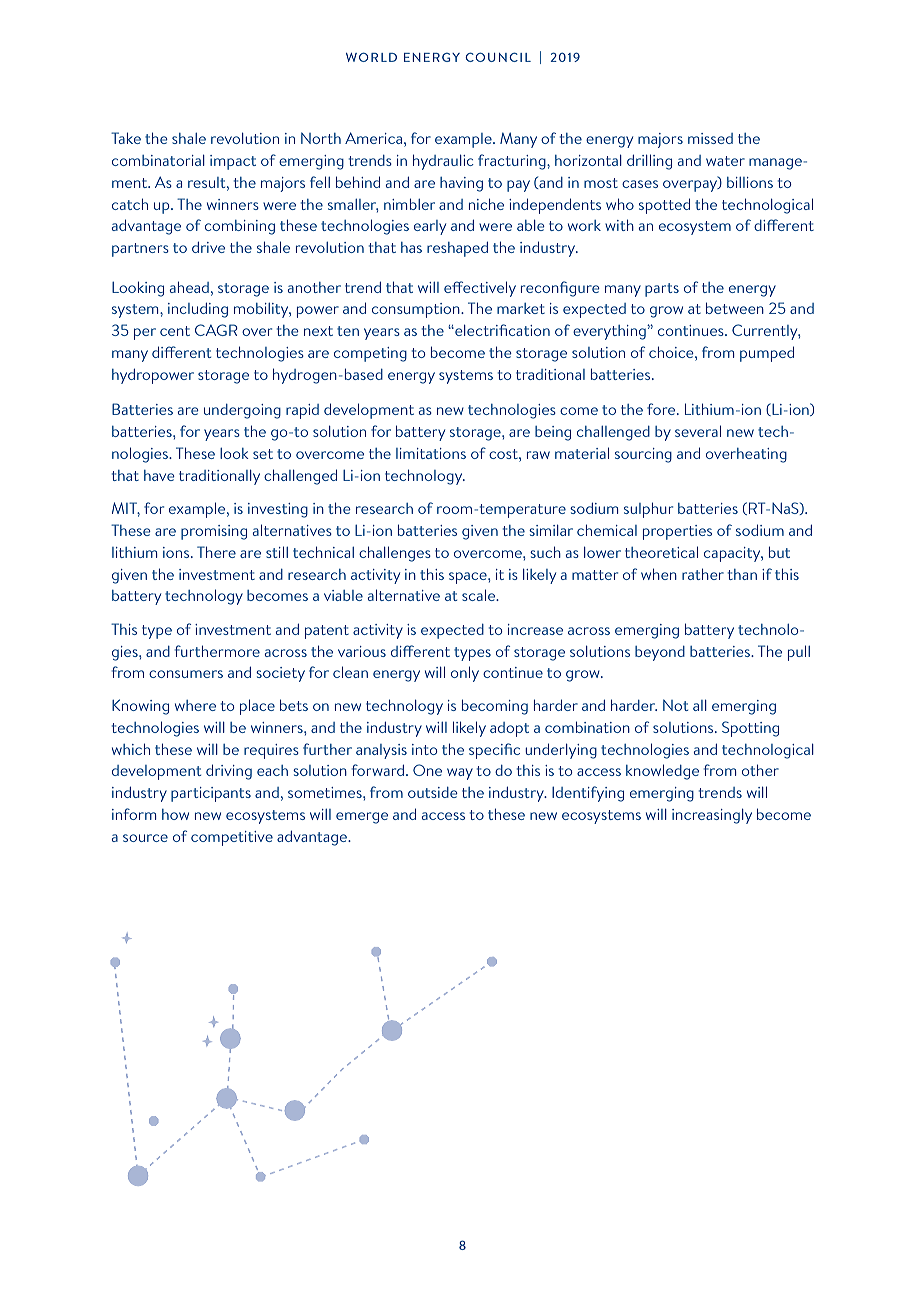  What do you see at coordinates (175, 814) in the screenshot?
I see `how` at bounding box center [175, 814].
